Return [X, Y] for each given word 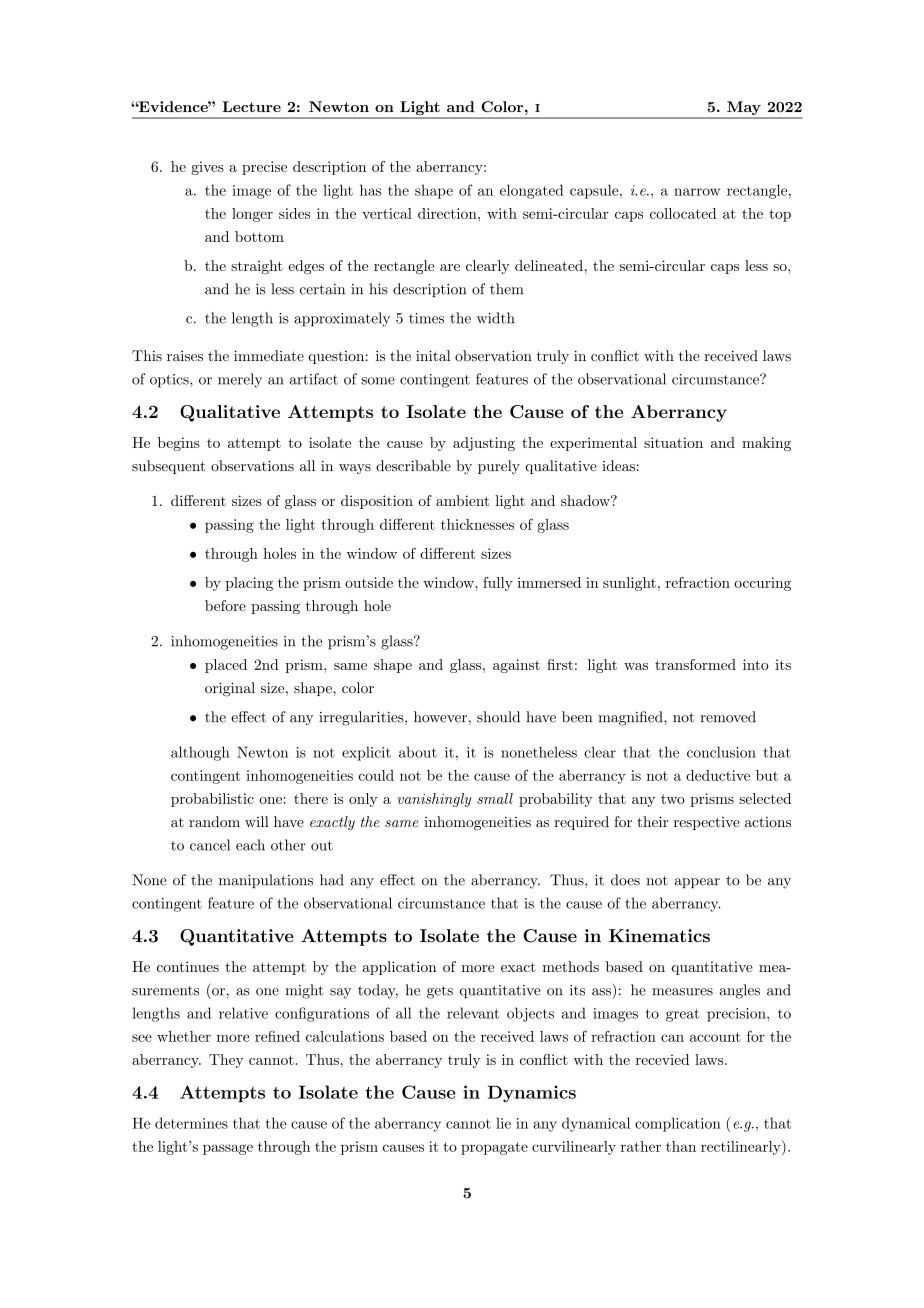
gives [207, 168]
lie [503, 1123]
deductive [718, 775]
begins [179, 444]
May [744, 109]
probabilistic [212, 800]
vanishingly [434, 800]
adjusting [484, 444]
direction [448, 213]
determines [191, 1123]
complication [678, 1124]
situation [673, 442]
